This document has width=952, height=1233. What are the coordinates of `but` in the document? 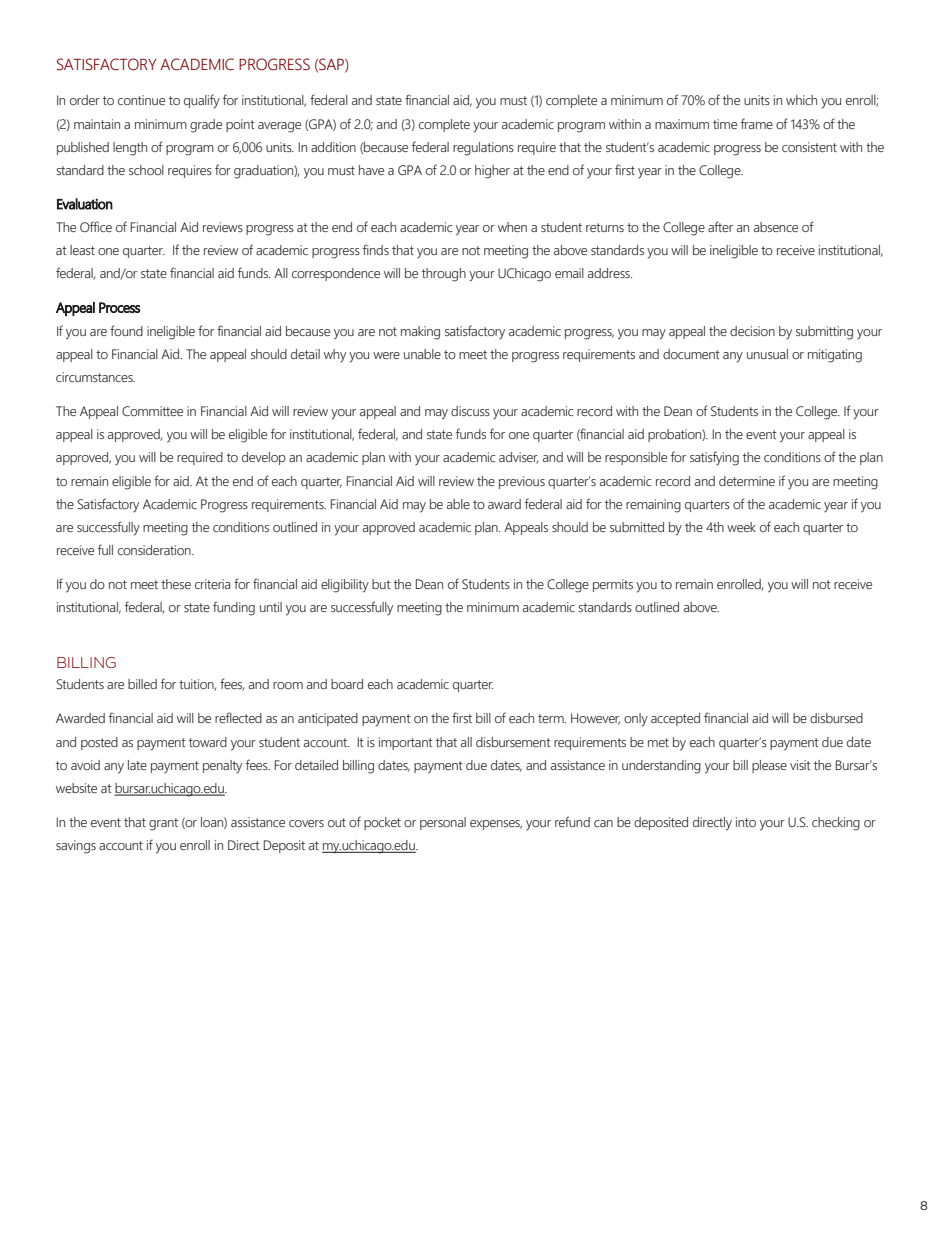 It's located at (381, 584).
